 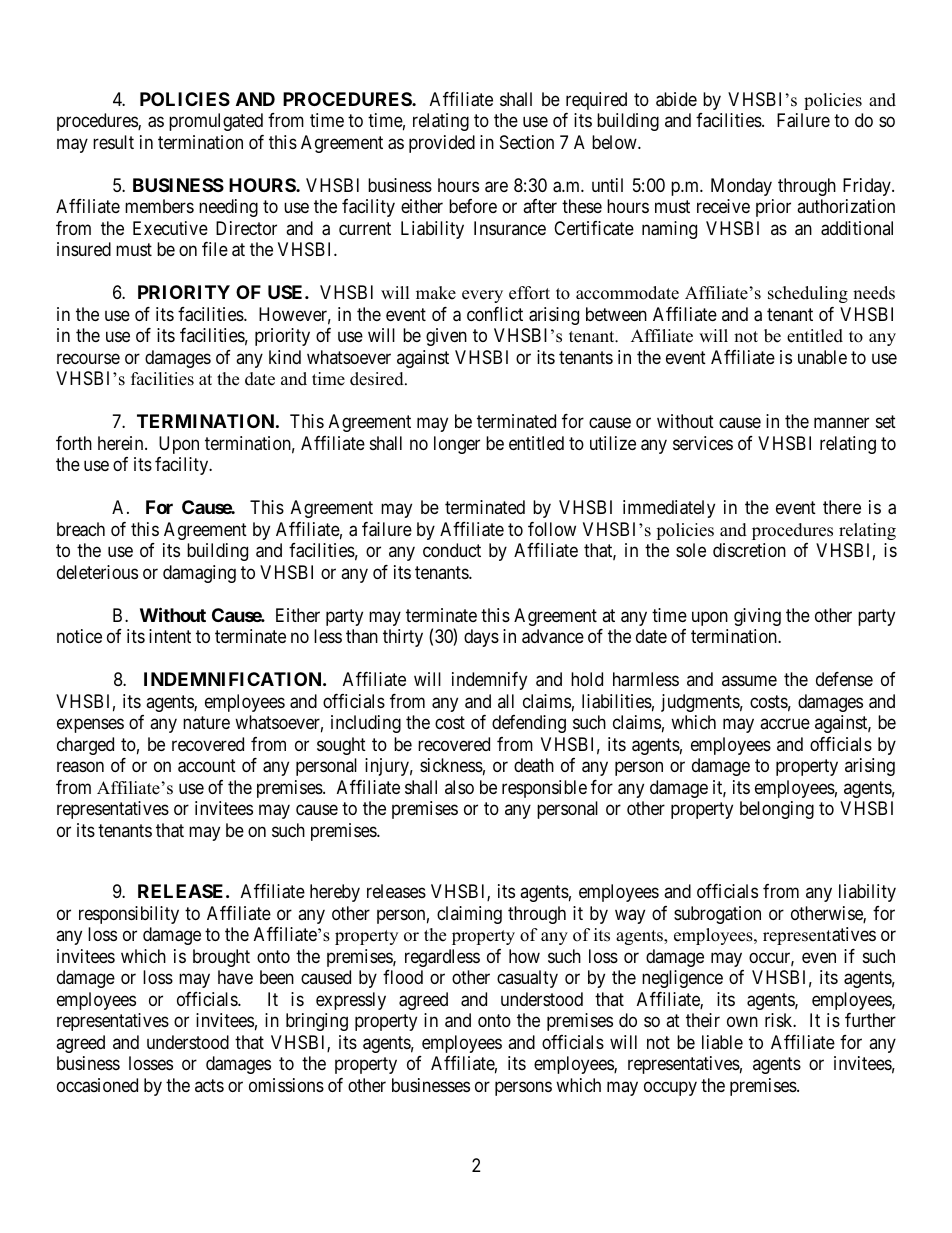 What do you see at coordinates (527, 979) in the screenshot?
I see `casualty` at bounding box center [527, 979].
